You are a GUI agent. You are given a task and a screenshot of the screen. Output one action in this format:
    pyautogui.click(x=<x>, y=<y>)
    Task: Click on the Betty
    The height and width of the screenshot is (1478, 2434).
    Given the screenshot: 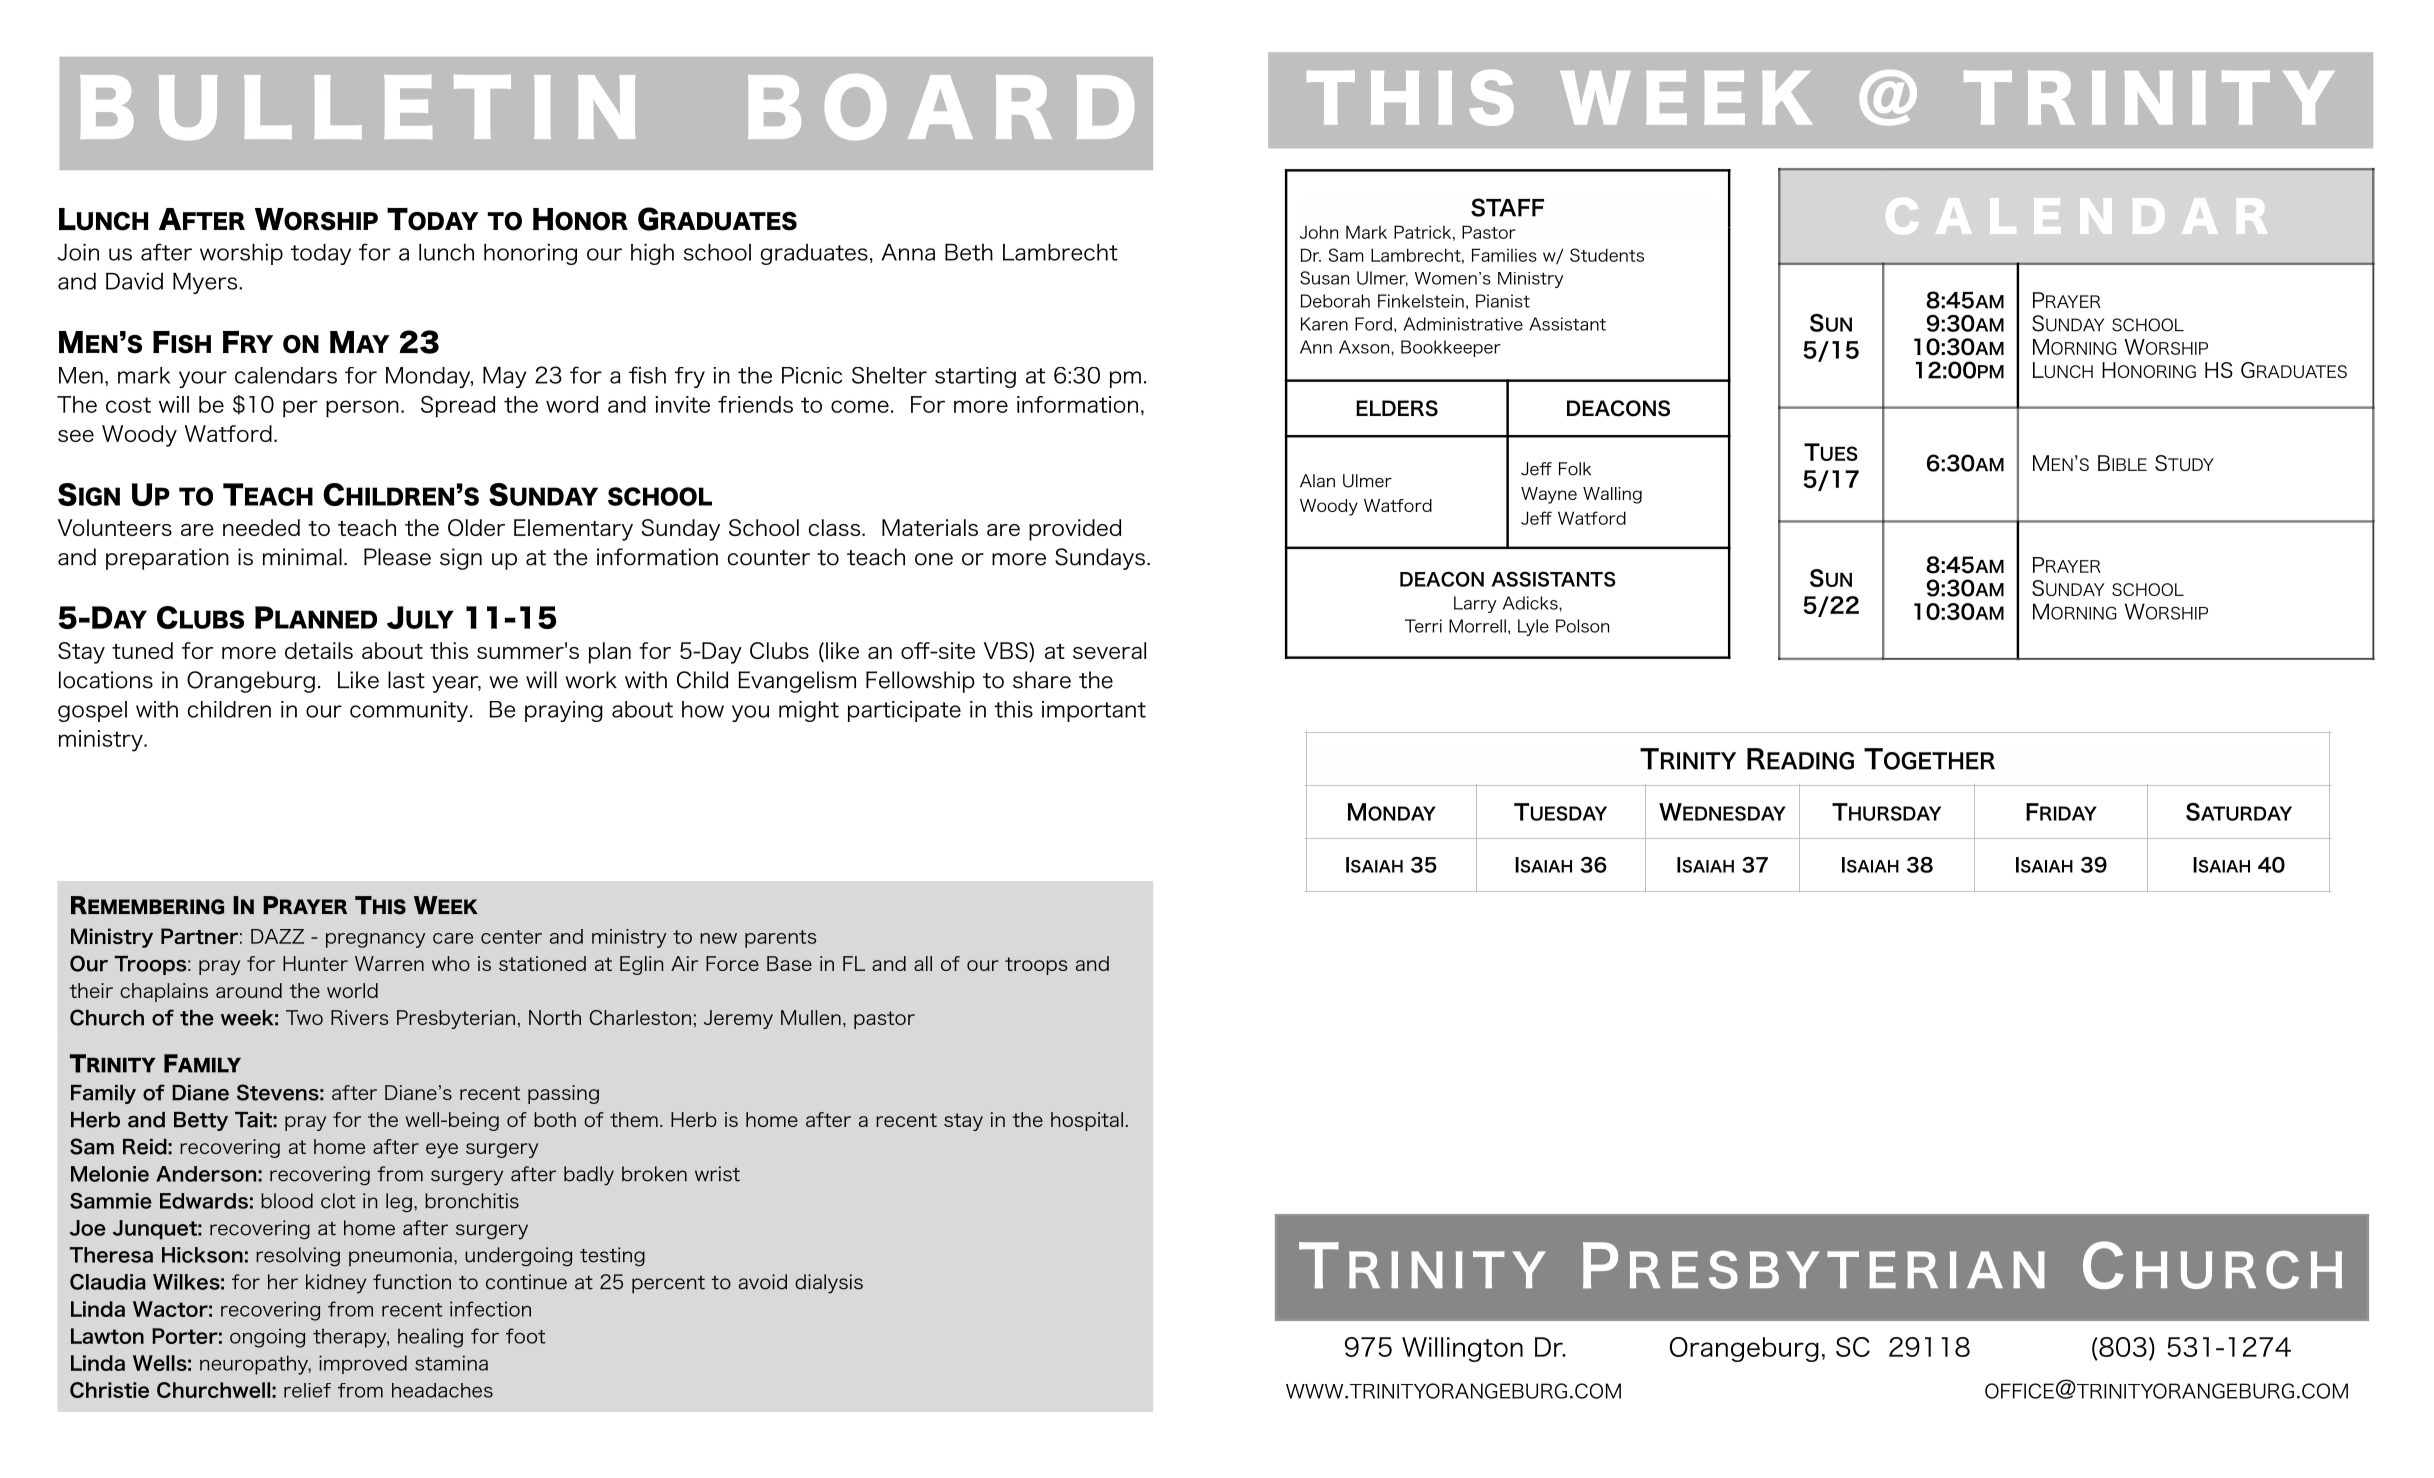 What is the action you would take?
    pyautogui.click(x=201, y=1121)
